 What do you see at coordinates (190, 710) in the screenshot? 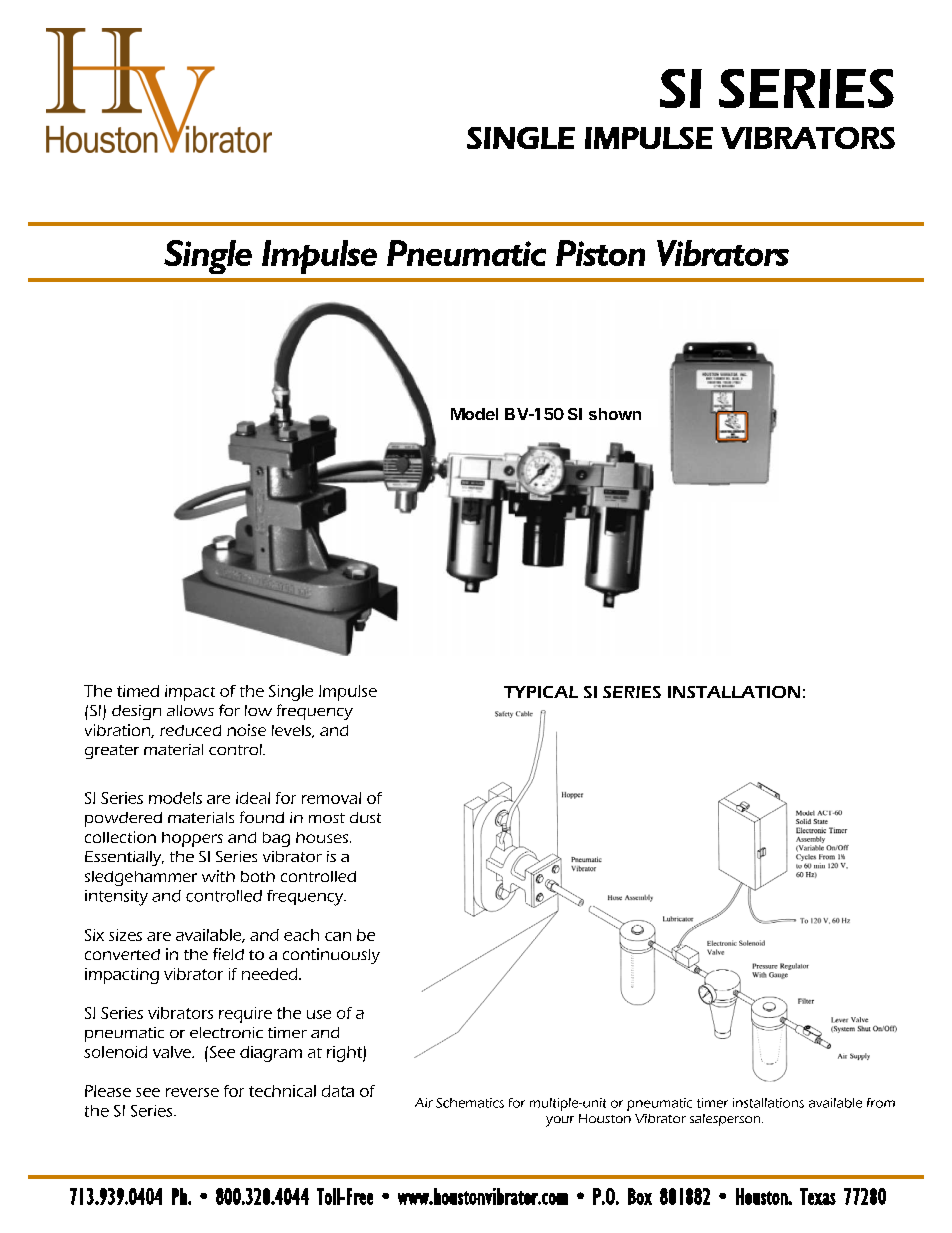
I see `allows` at bounding box center [190, 710].
